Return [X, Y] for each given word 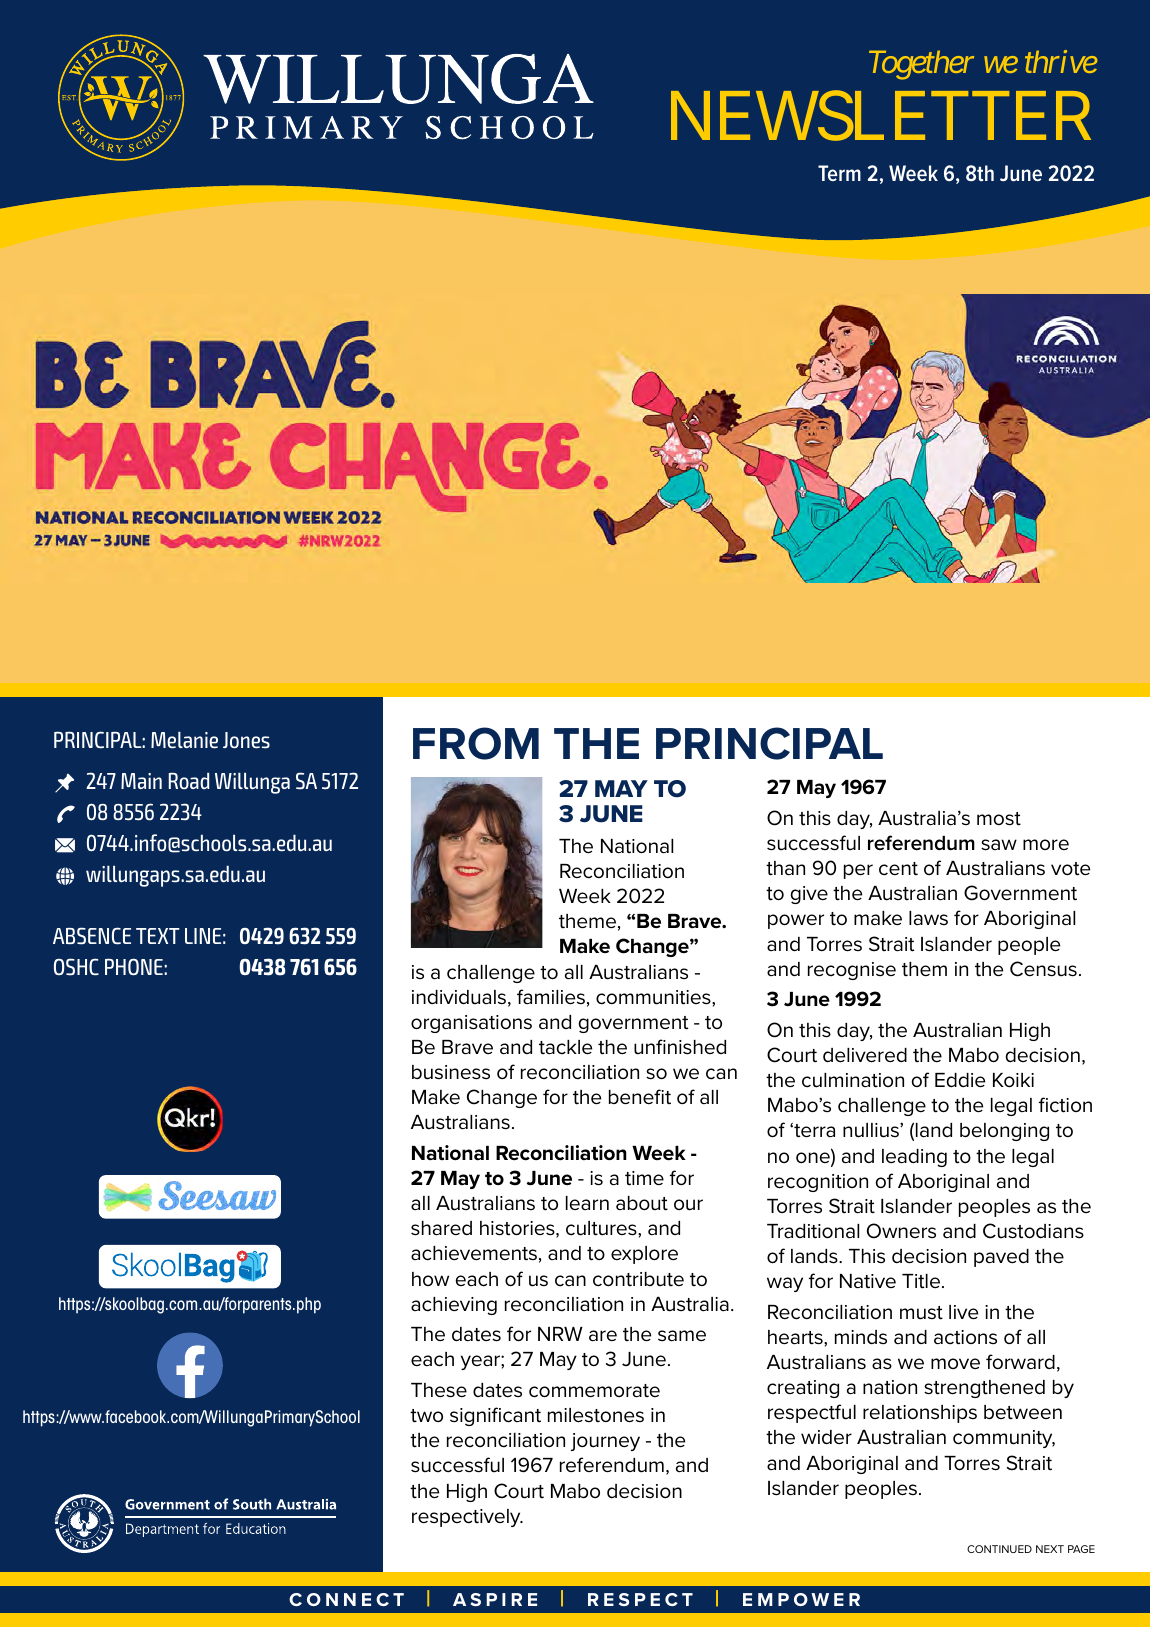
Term [839, 173]
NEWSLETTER [881, 116]
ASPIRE [495, 1599]
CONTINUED [999, 1549]
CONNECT [346, 1599]
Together [921, 65]
